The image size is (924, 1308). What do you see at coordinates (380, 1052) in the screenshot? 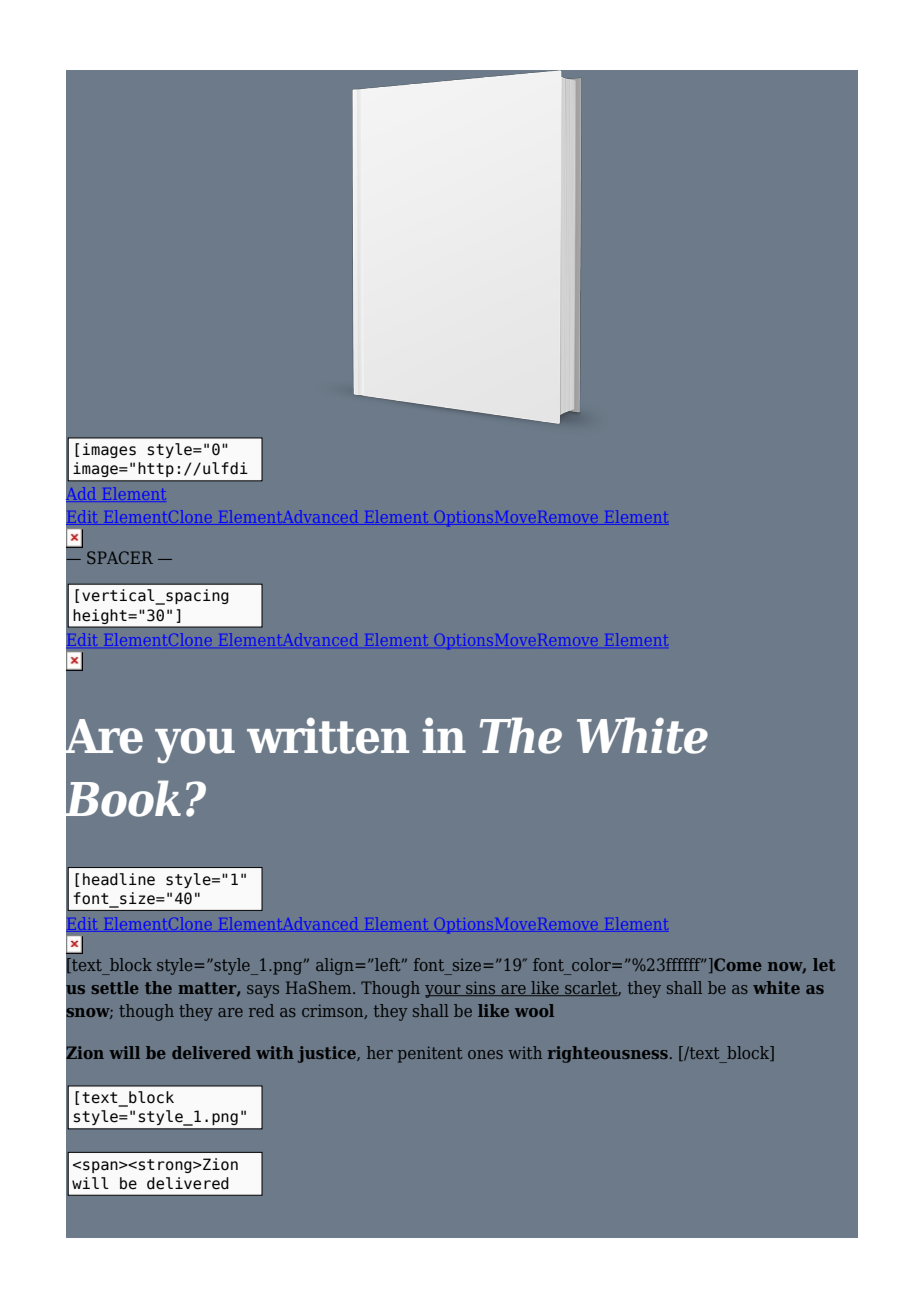
I see `her` at bounding box center [380, 1052].
